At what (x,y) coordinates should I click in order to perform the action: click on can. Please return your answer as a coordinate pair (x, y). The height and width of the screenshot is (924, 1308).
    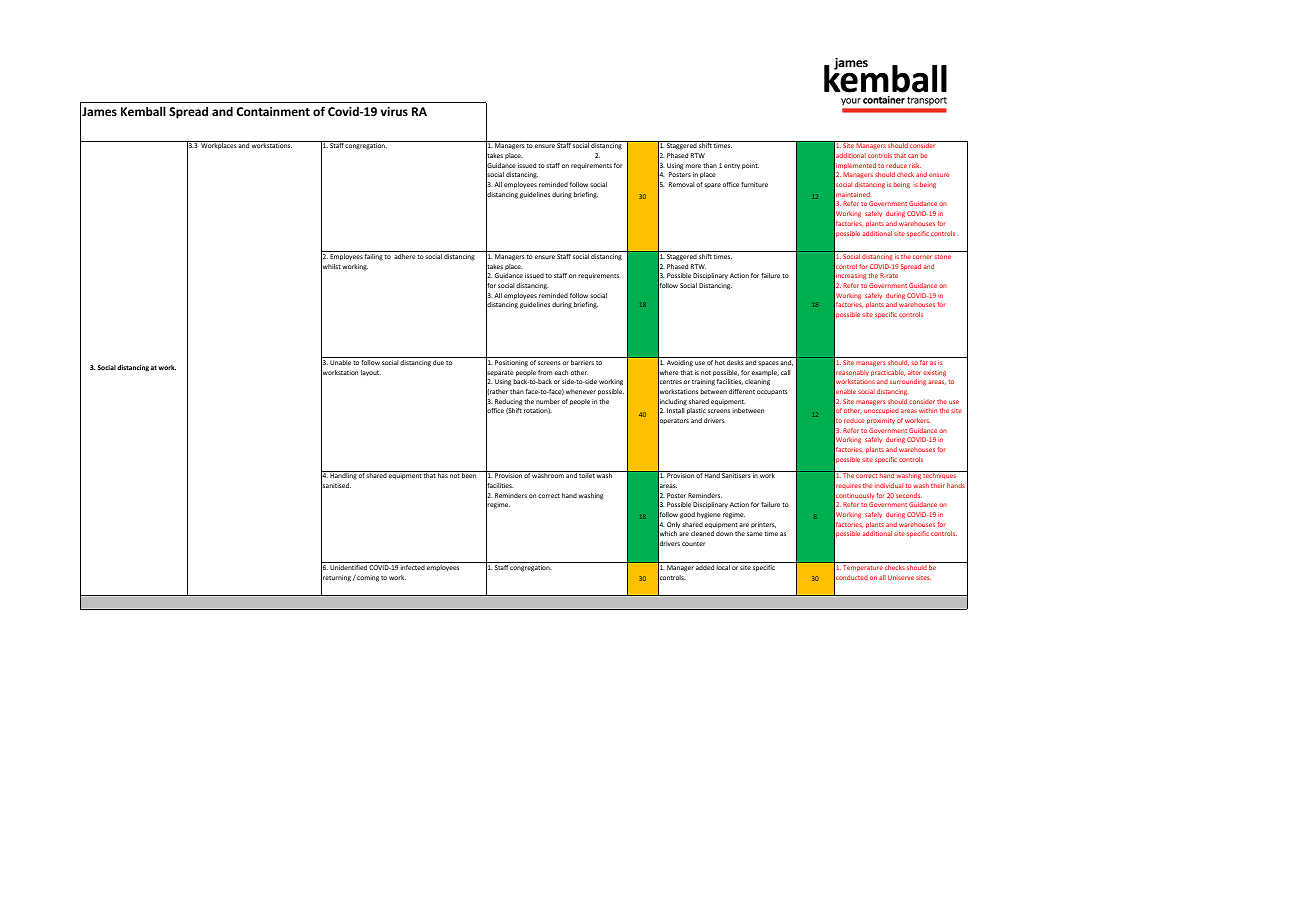
    Looking at the image, I should click on (913, 156).
